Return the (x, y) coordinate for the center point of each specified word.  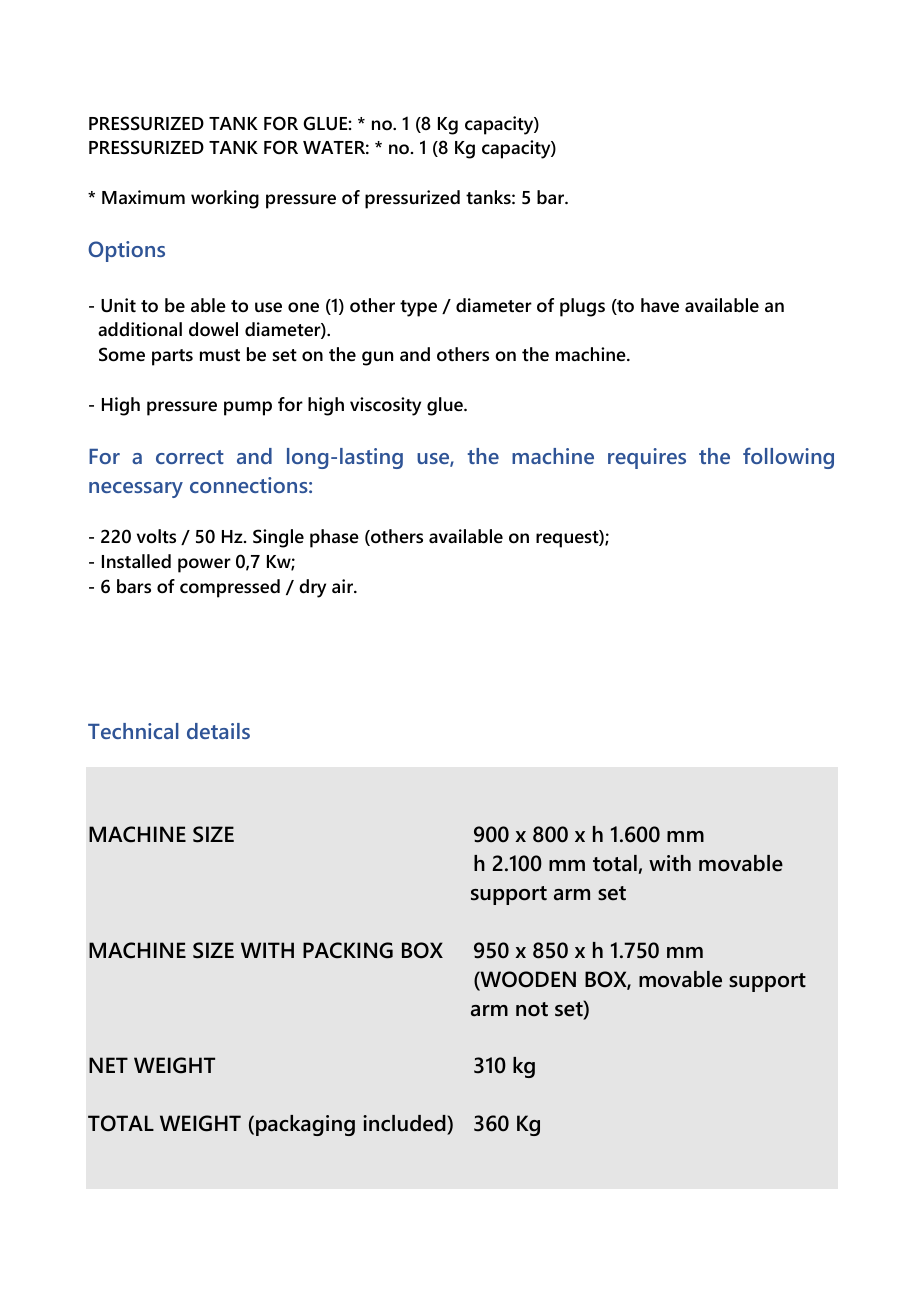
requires (647, 458)
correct (190, 457)
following (788, 458)
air (344, 586)
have (660, 305)
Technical (133, 731)
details (218, 731)
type (418, 308)
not (532, 1009)
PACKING (348, 950)
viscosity (385, 406)
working (225, 199)
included (405, 1125)
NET (108, 1065)
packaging (305, 1125)
